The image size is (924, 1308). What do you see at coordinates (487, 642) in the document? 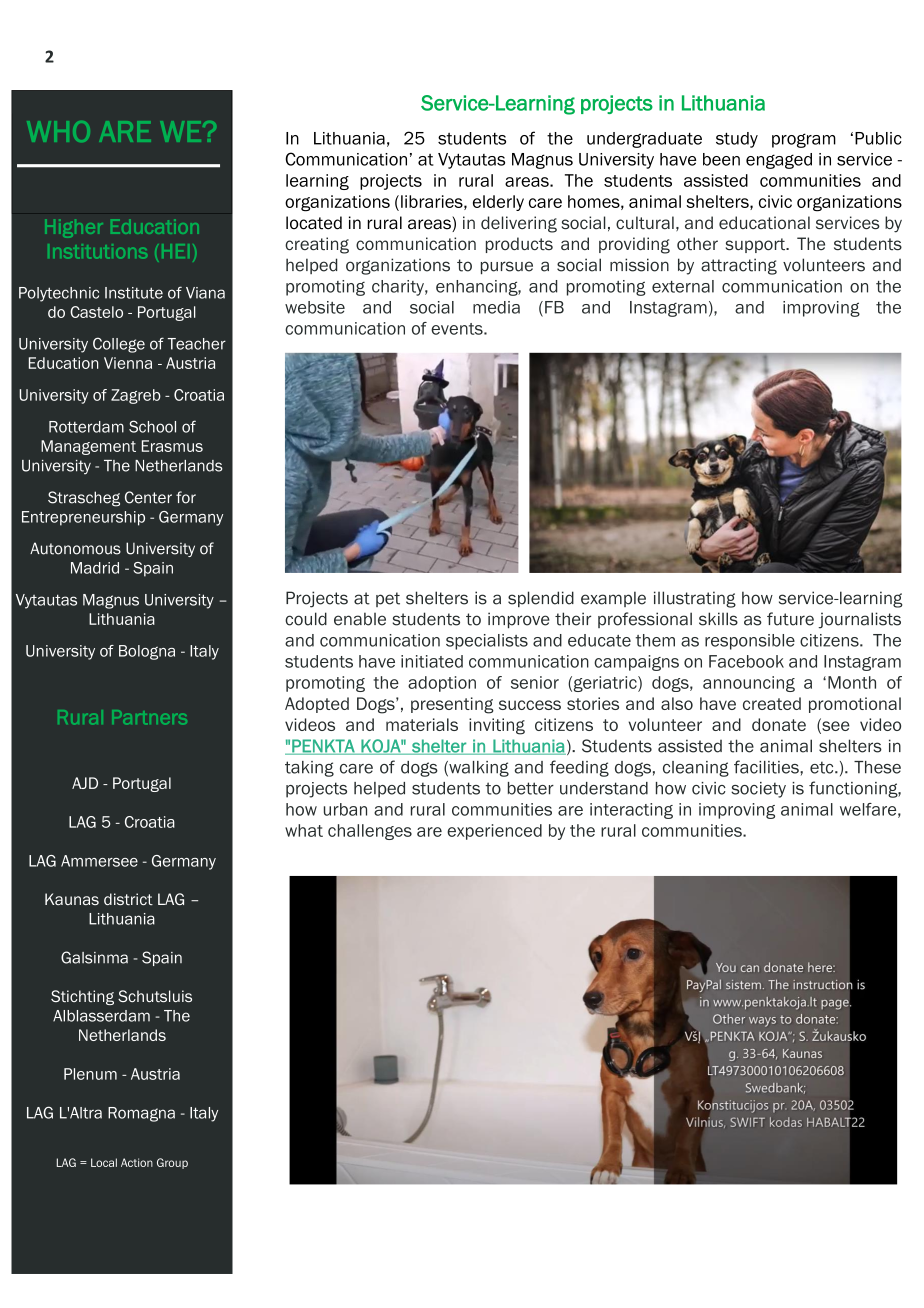
I see `specialists` at bounding box center [487, 642].
